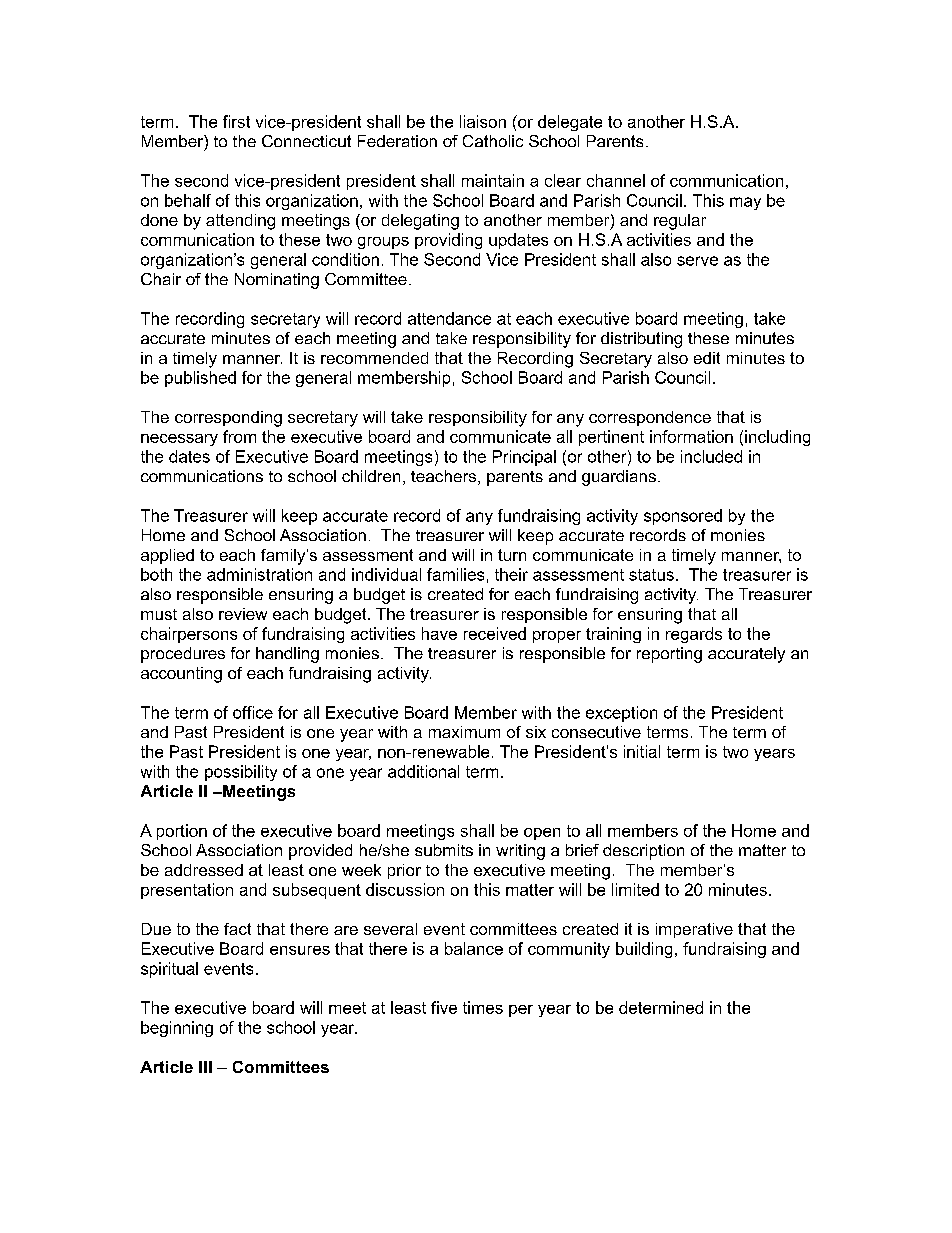 This screenshot has width=952, height=1233. What do you see at coordinates (239, 436) in the screenshot?
I see `from` at bounding box center [239, 436].
